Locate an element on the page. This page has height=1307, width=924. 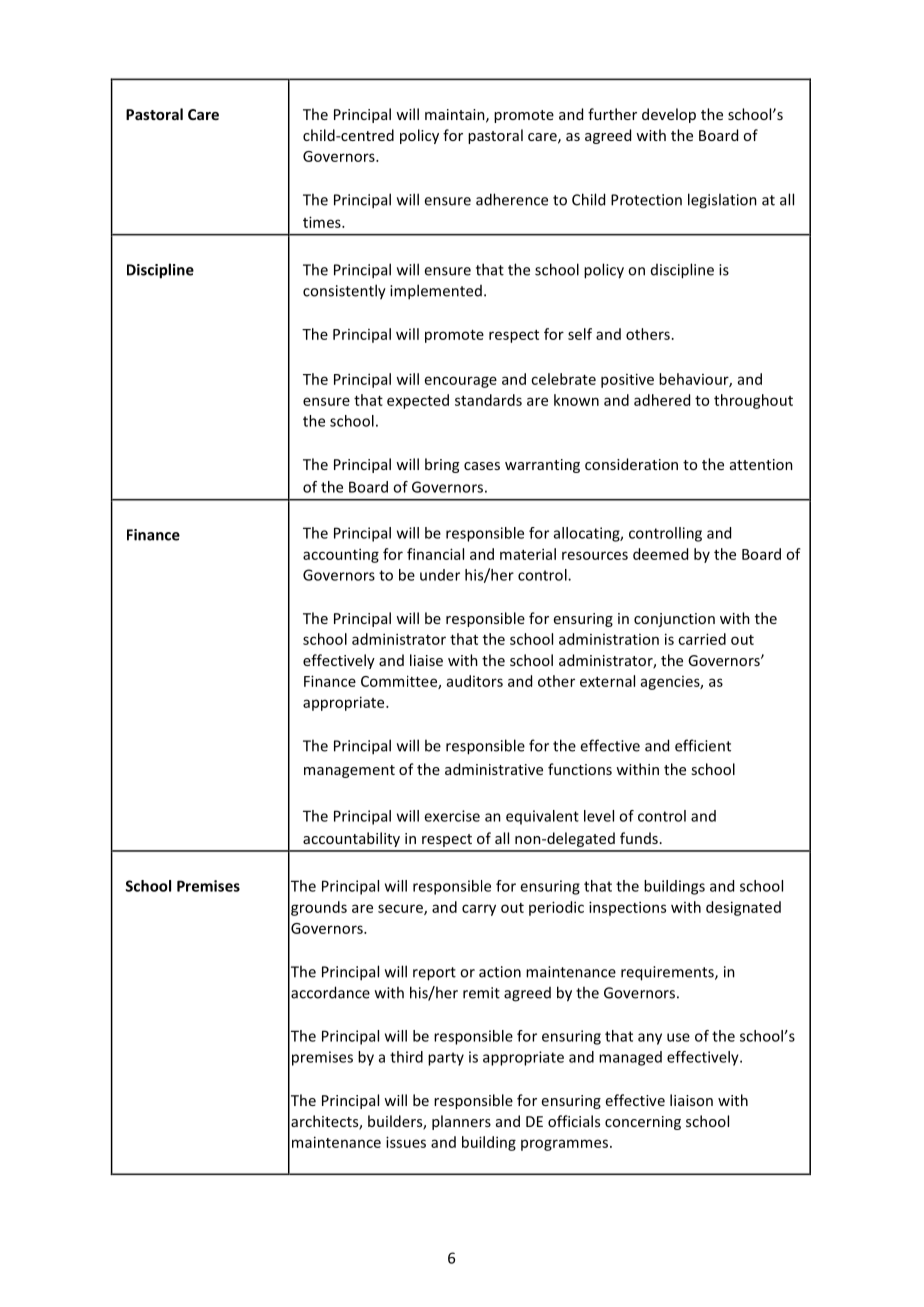
carried is located at coordinates (702, 639).
